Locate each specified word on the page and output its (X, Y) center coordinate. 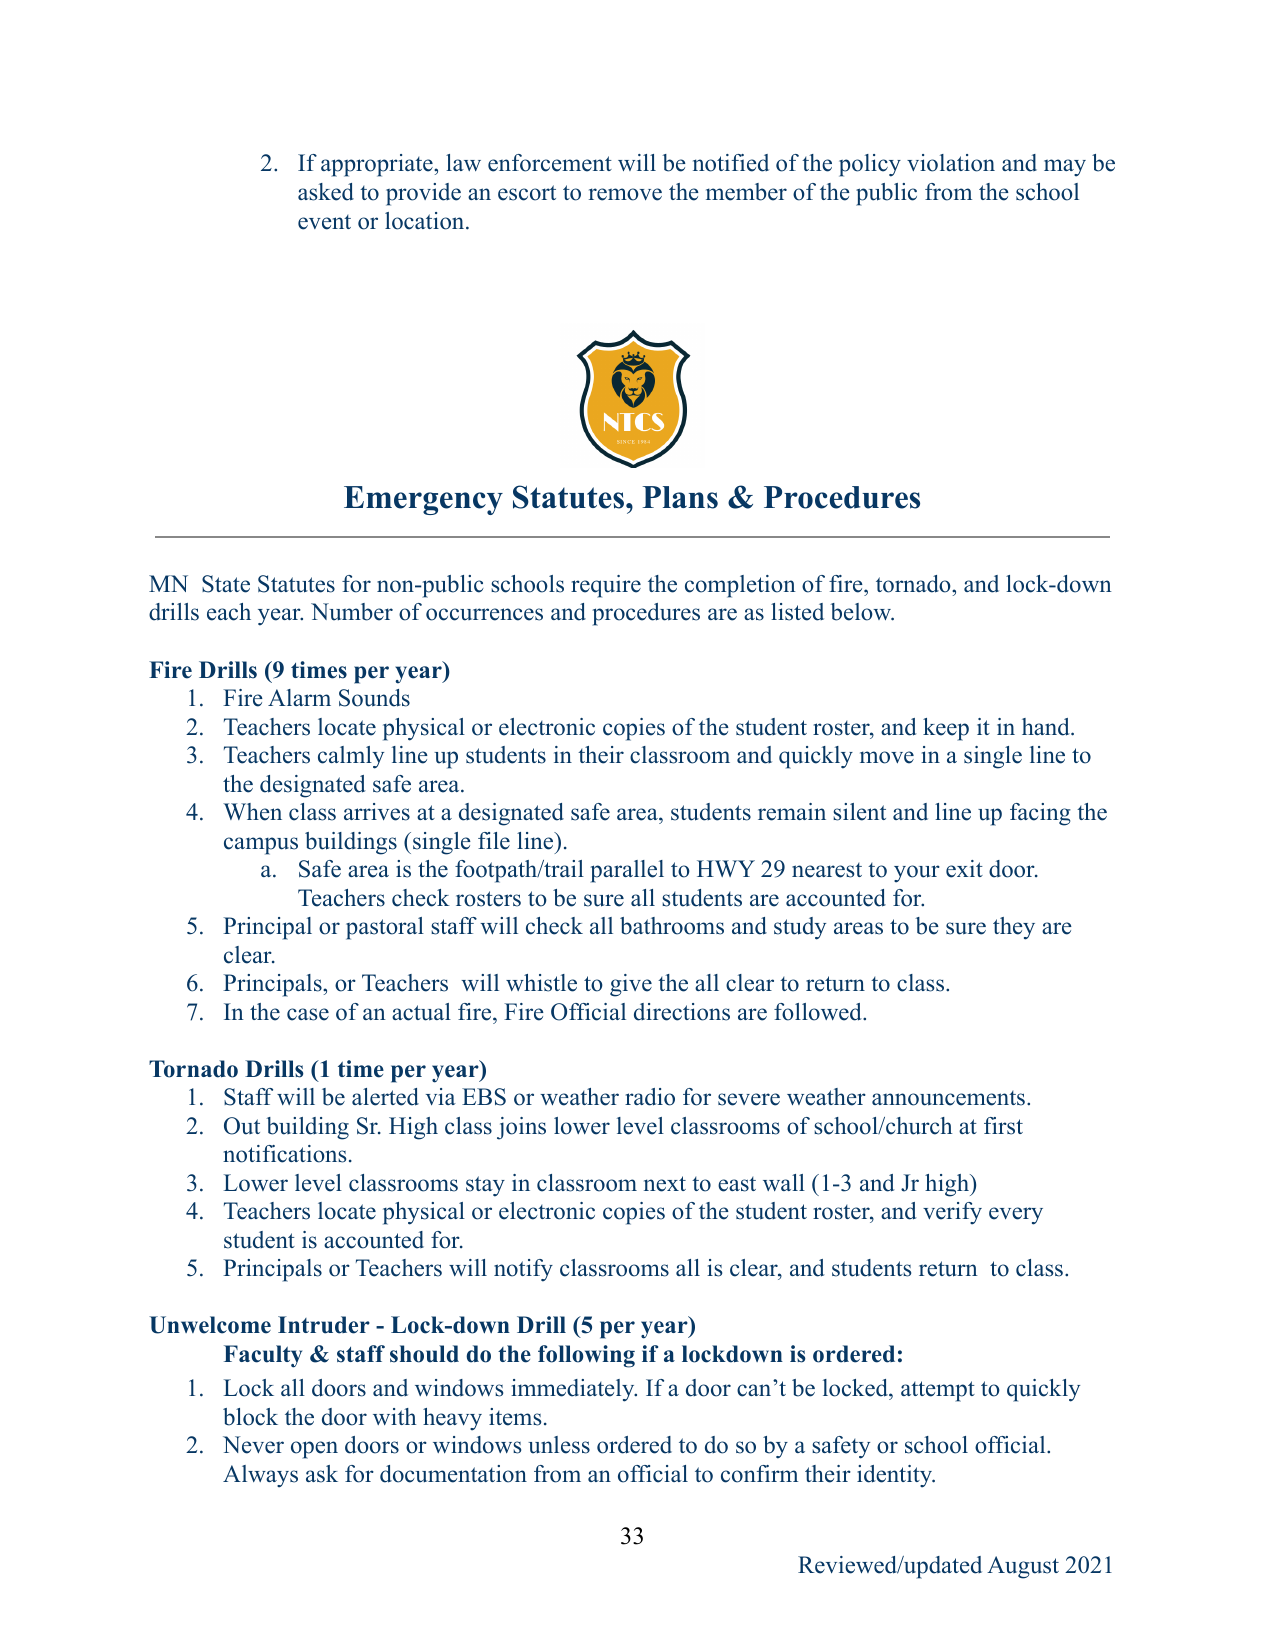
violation (951, 163)
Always (260, 1476)
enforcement (550, 163)
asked (326, 192)
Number (352, 612)
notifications (284, 1154)
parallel (627, 871)
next (665, 1184)
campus (261, 846)
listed (797, 612)
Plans (680, 497)
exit (964, 869)
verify (952, 1213)
